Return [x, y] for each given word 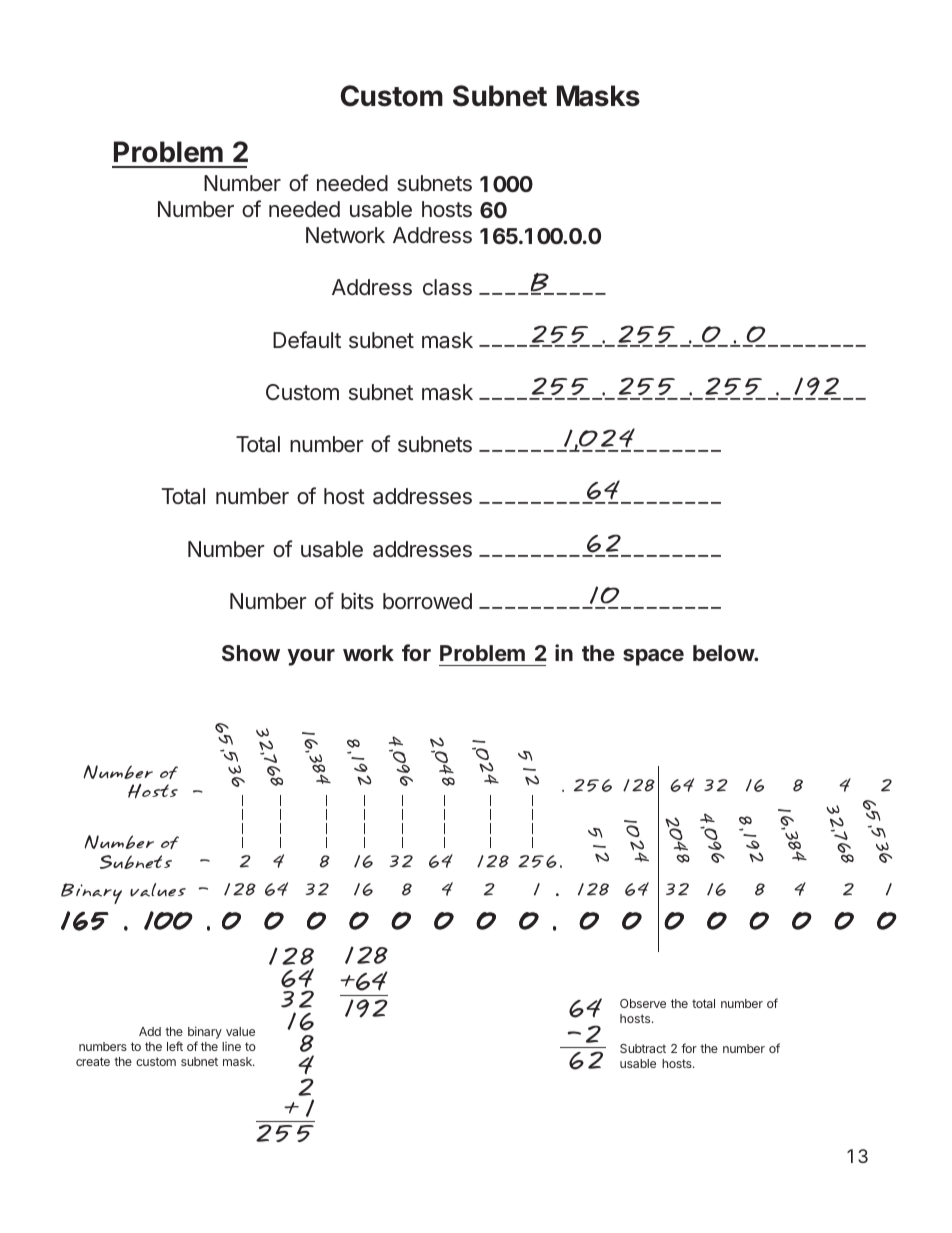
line [231, 1046]
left [175, 1046]
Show [251, 653]
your [311, 657]
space [653, 657]
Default [307, 340]
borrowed [427, 601]
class [447, 287]
